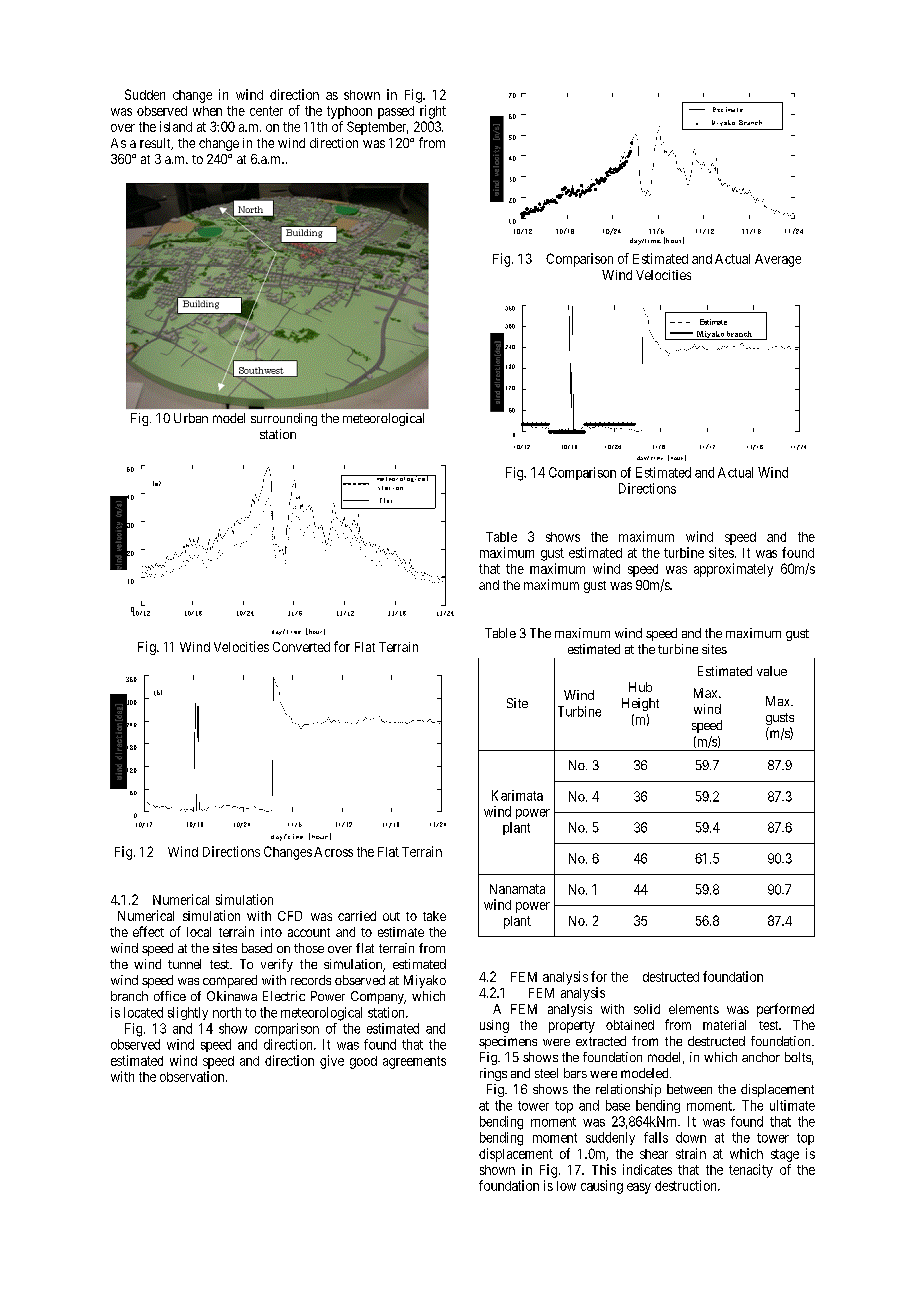  What do you see at coordinates (434, 916) in the image?
I see `take` at bounding box center [434, 916].
